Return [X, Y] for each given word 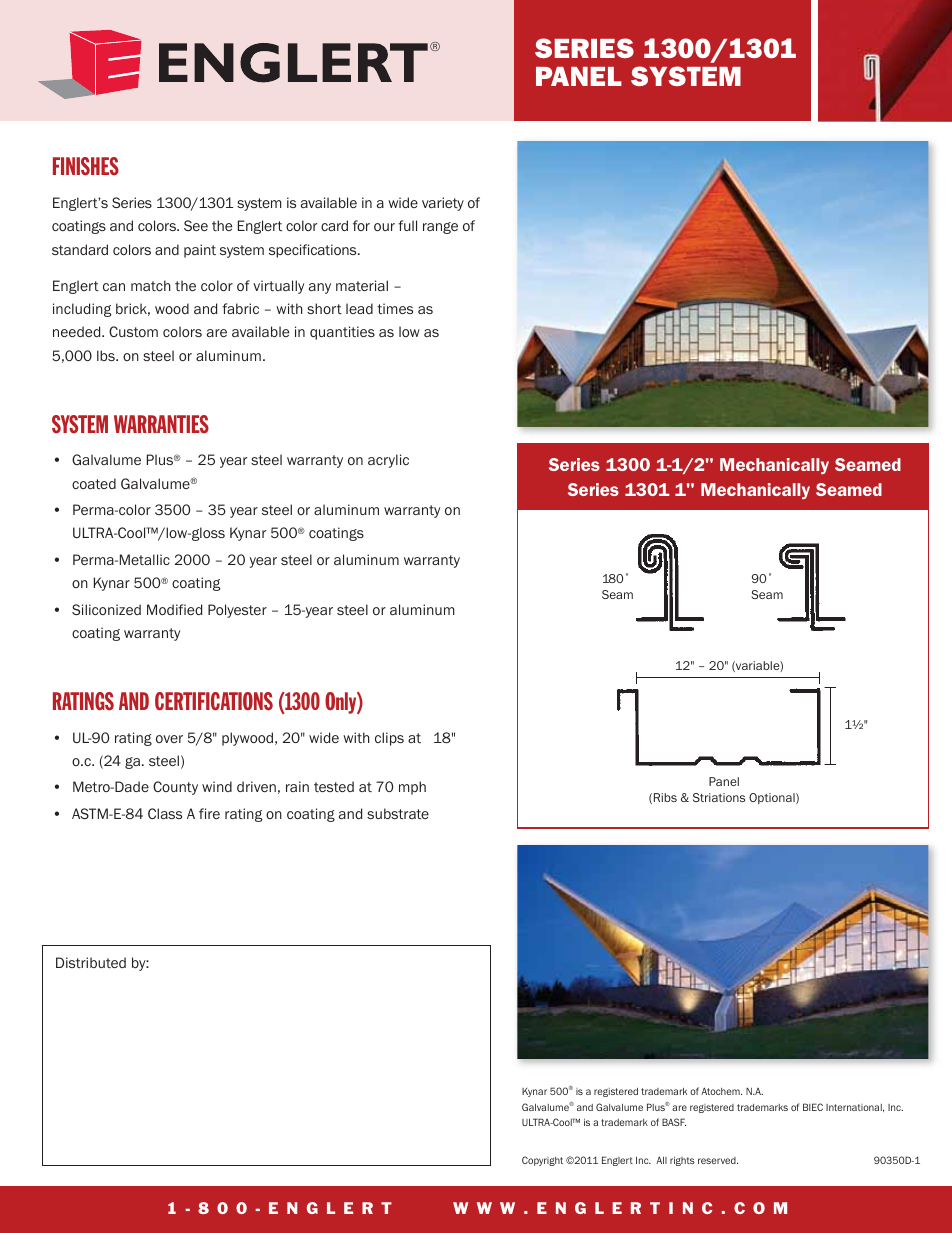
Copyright [542, 1161]
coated [94, 483]
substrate [398, 813]
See [196, 225]
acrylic [388, 461]
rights [682, 1161]
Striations [719, 797]
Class [165, 813]
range [440, 228]
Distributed [91, 962]
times [395, 308]
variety [443, 204]
